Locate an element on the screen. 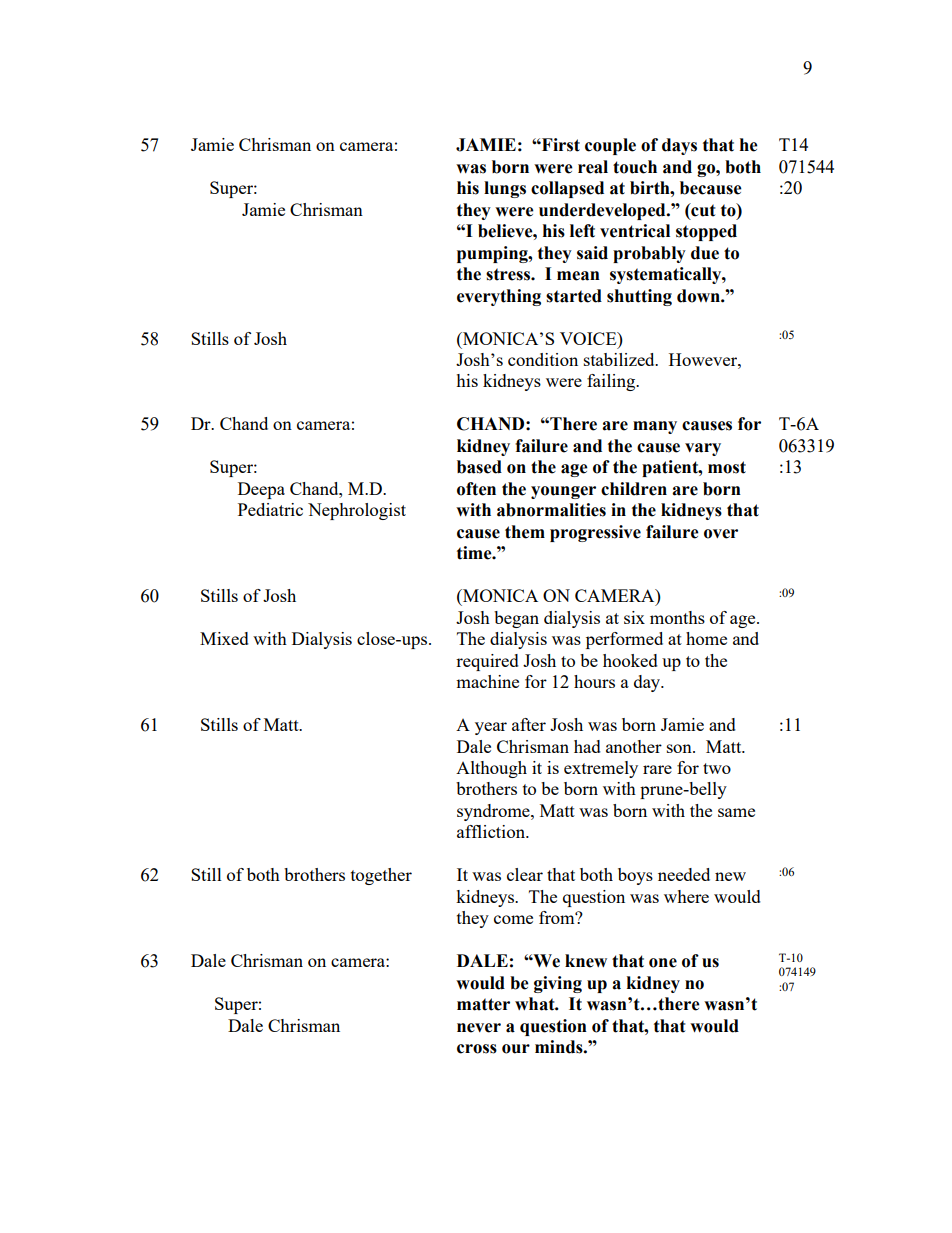 The image size is (952, 1233). together is located at coordinates (381, 876).
